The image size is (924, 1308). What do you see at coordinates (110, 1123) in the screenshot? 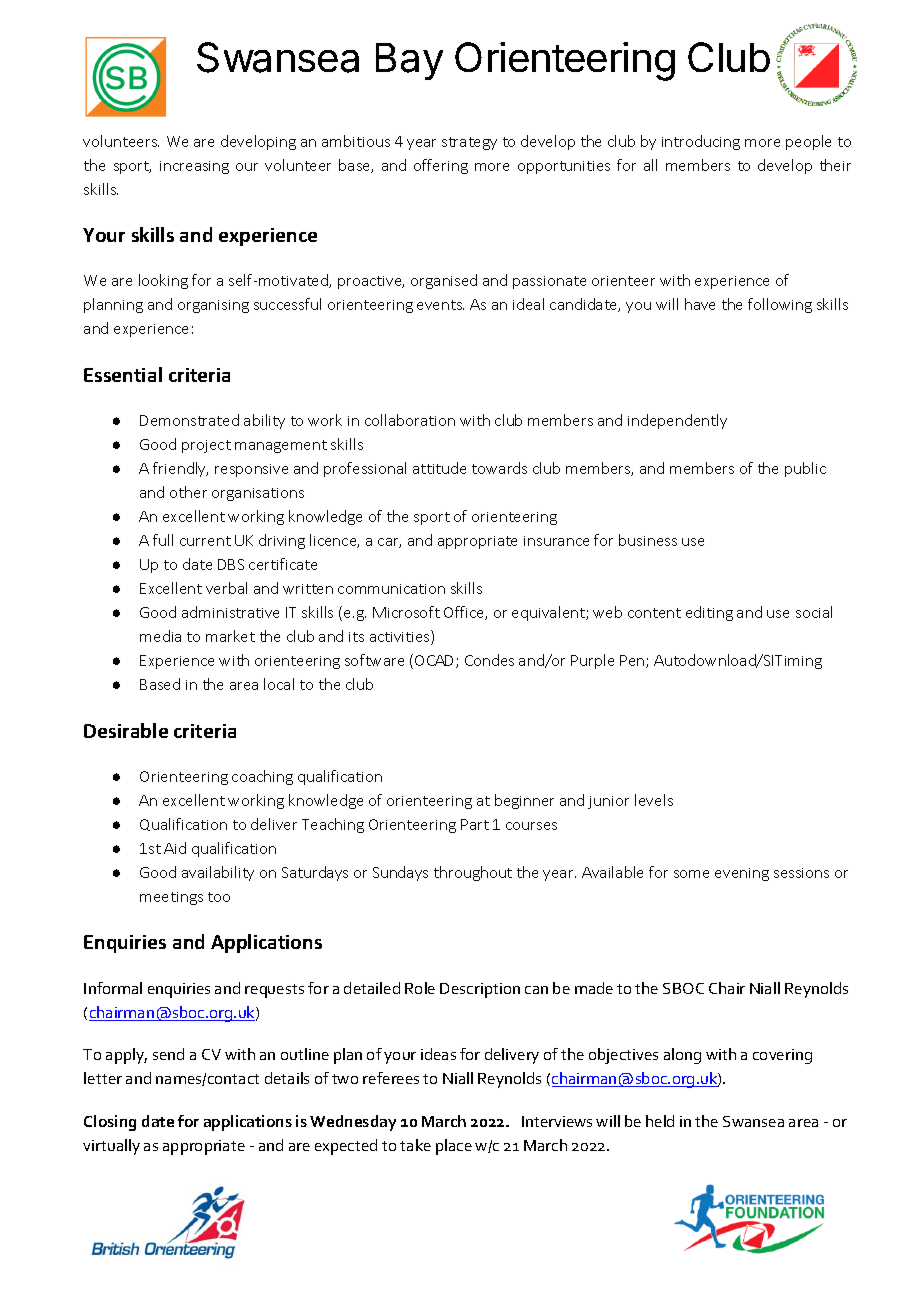
I see `Closing` at bounding box center [110, 1123].
